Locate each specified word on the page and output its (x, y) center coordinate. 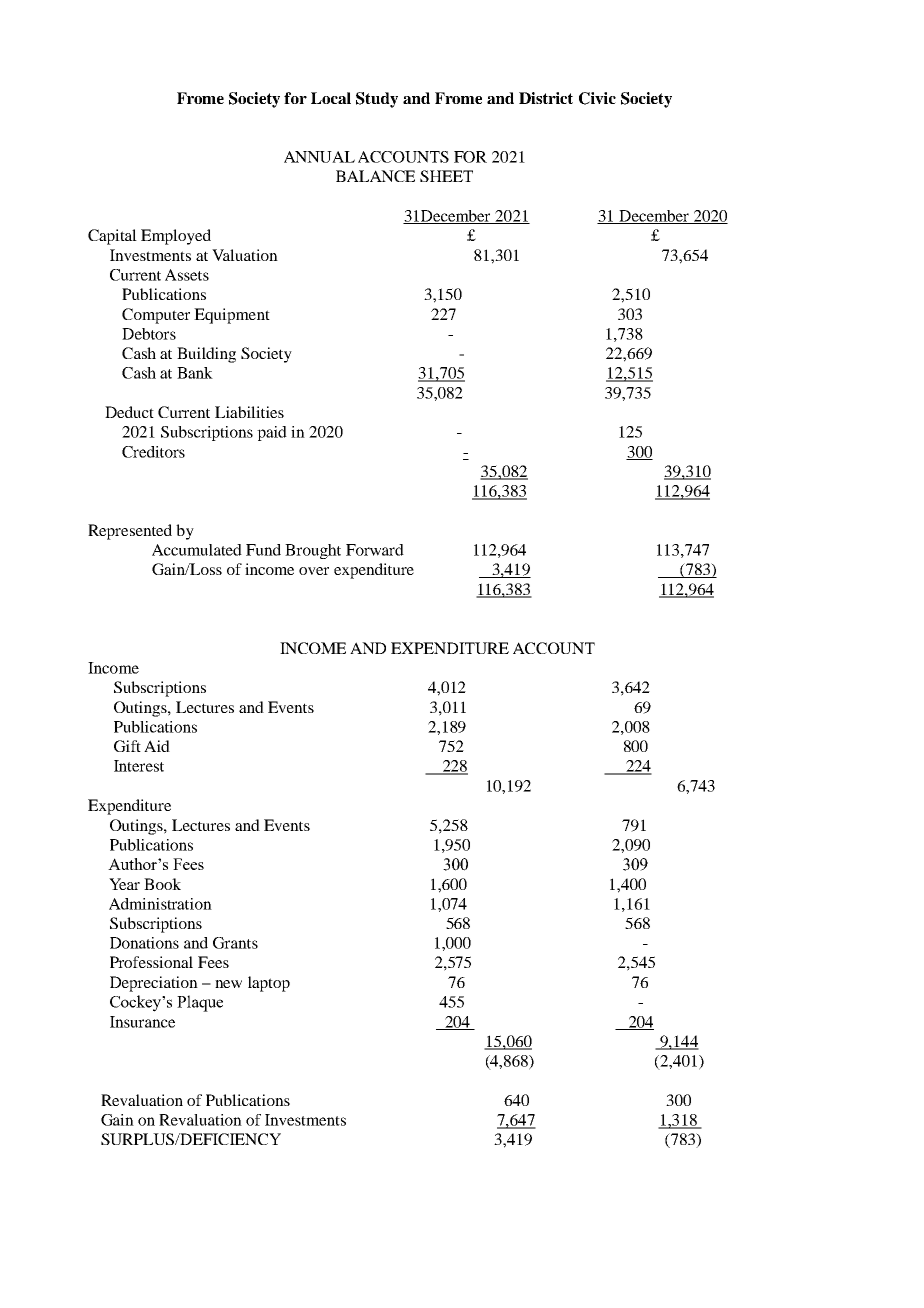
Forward (375, 550)
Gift (127, 746)
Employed (176, 237)
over (314, 571)
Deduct (129, 412)
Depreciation (154, 984)
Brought (313, 551)
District (546, 98)
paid (272, 433)
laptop (269, 984)
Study (377, 100)
